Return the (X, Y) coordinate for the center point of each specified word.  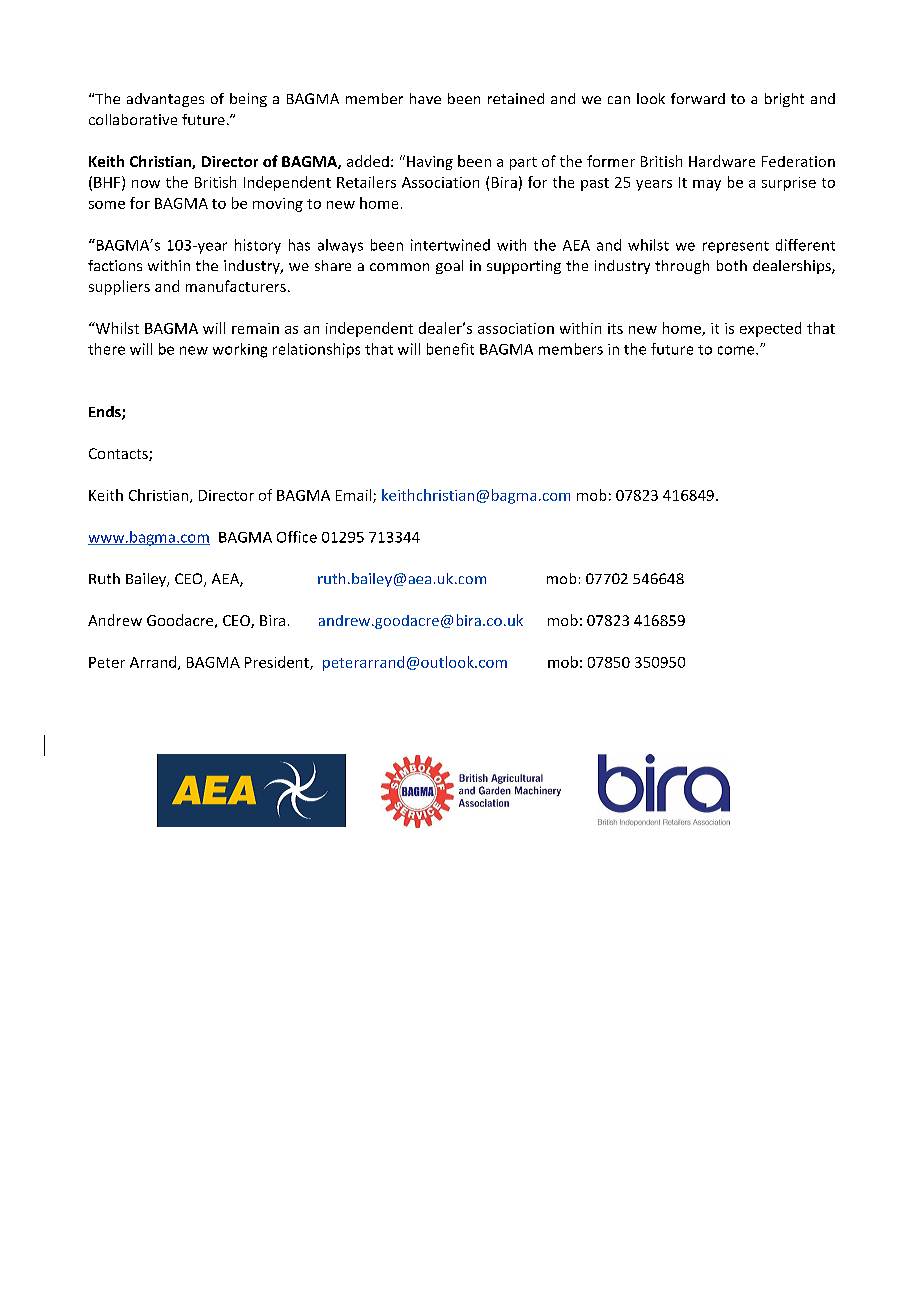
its (615, 328)
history (258, 246)
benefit (450, 349)
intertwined (450, 245)
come (737, 350)
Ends (106, 413)
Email (355, 496)
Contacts (119, 454)
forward (698, 98)
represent (736, 247)
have (425, 98)
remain (255, 328)
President (278, 663)
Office (297, 537)
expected (770, 329)
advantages (165, 100)
